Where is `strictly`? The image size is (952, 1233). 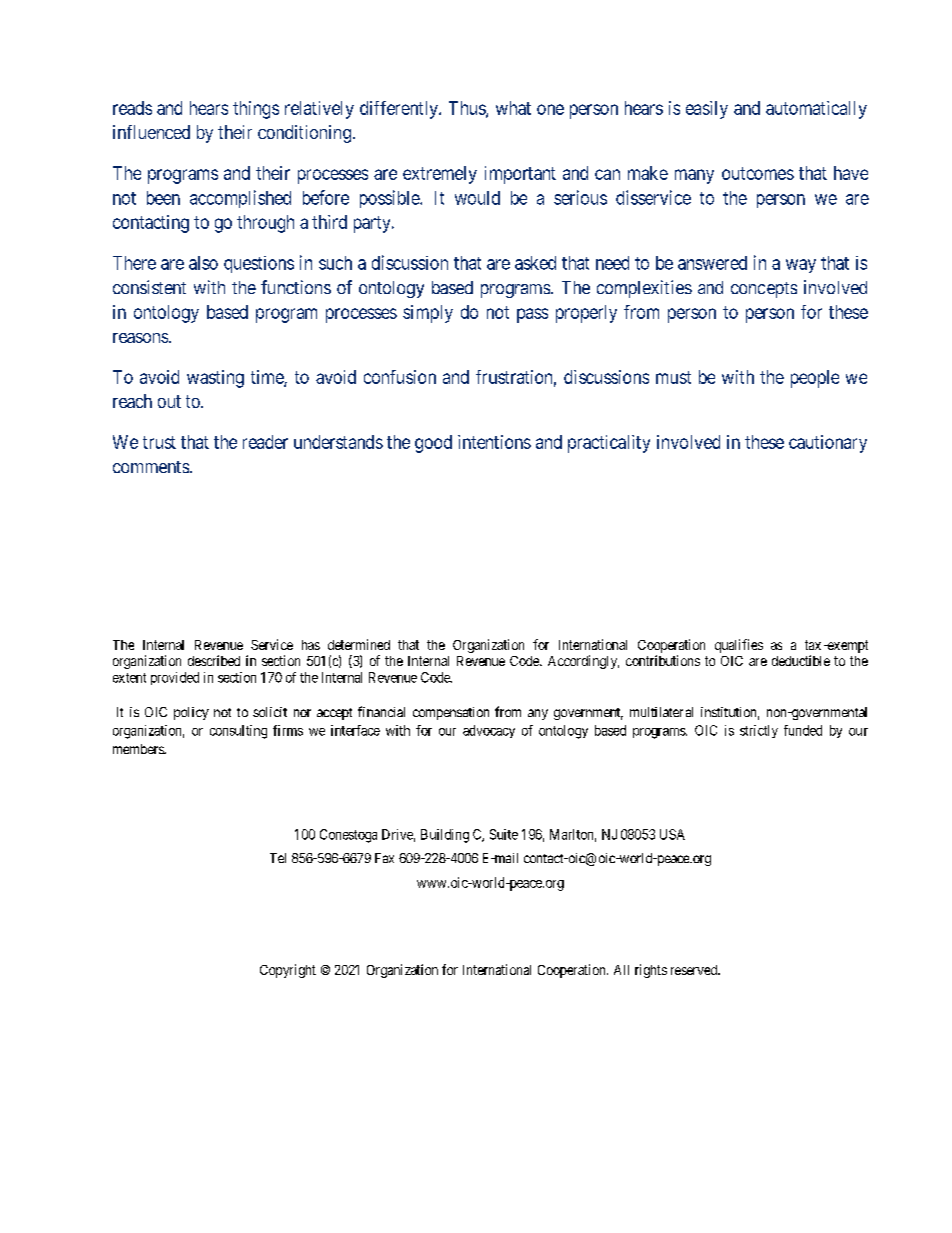 strictly is located at coordinates (759, 731).
